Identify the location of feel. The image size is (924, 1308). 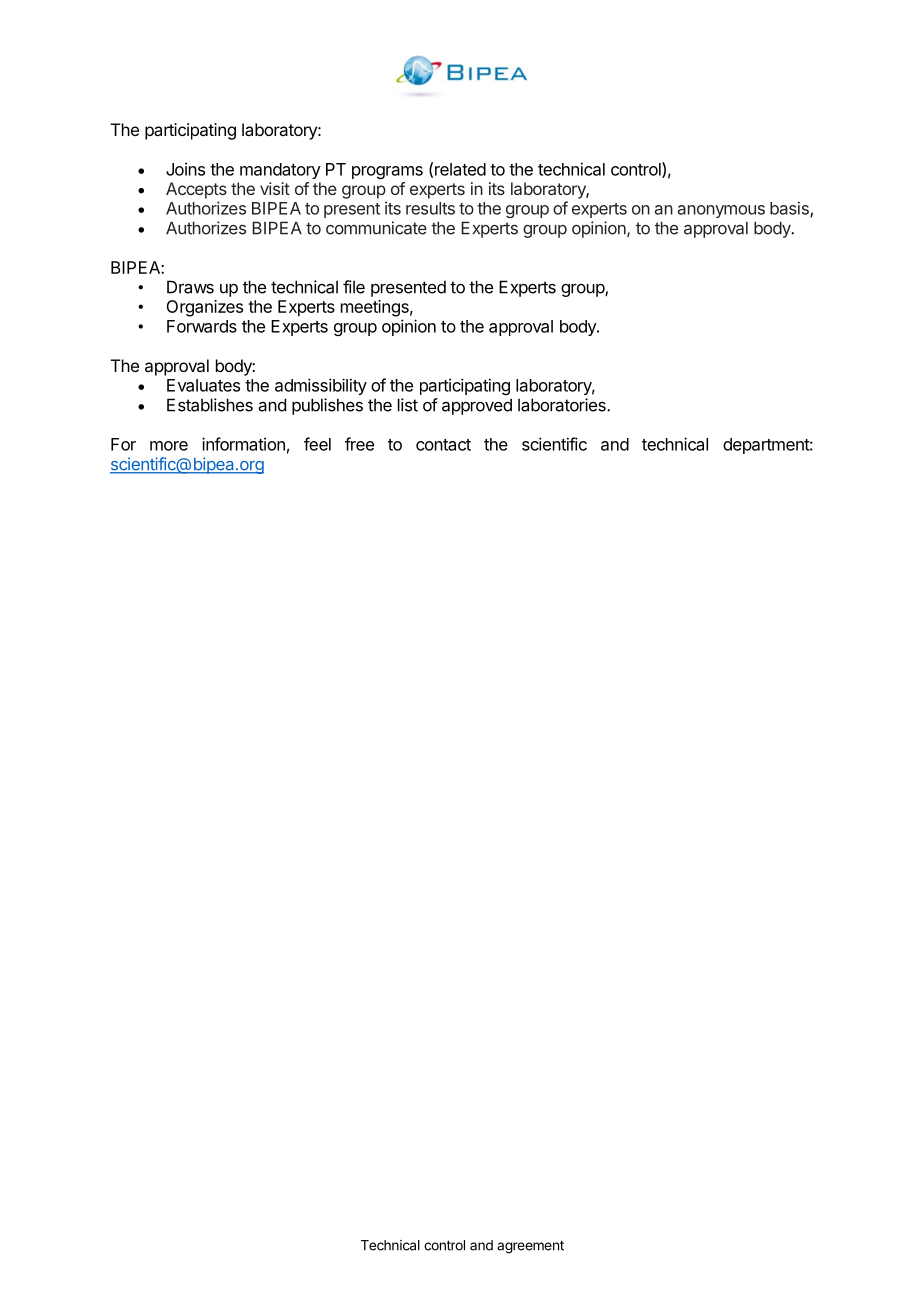
(317, 444).
